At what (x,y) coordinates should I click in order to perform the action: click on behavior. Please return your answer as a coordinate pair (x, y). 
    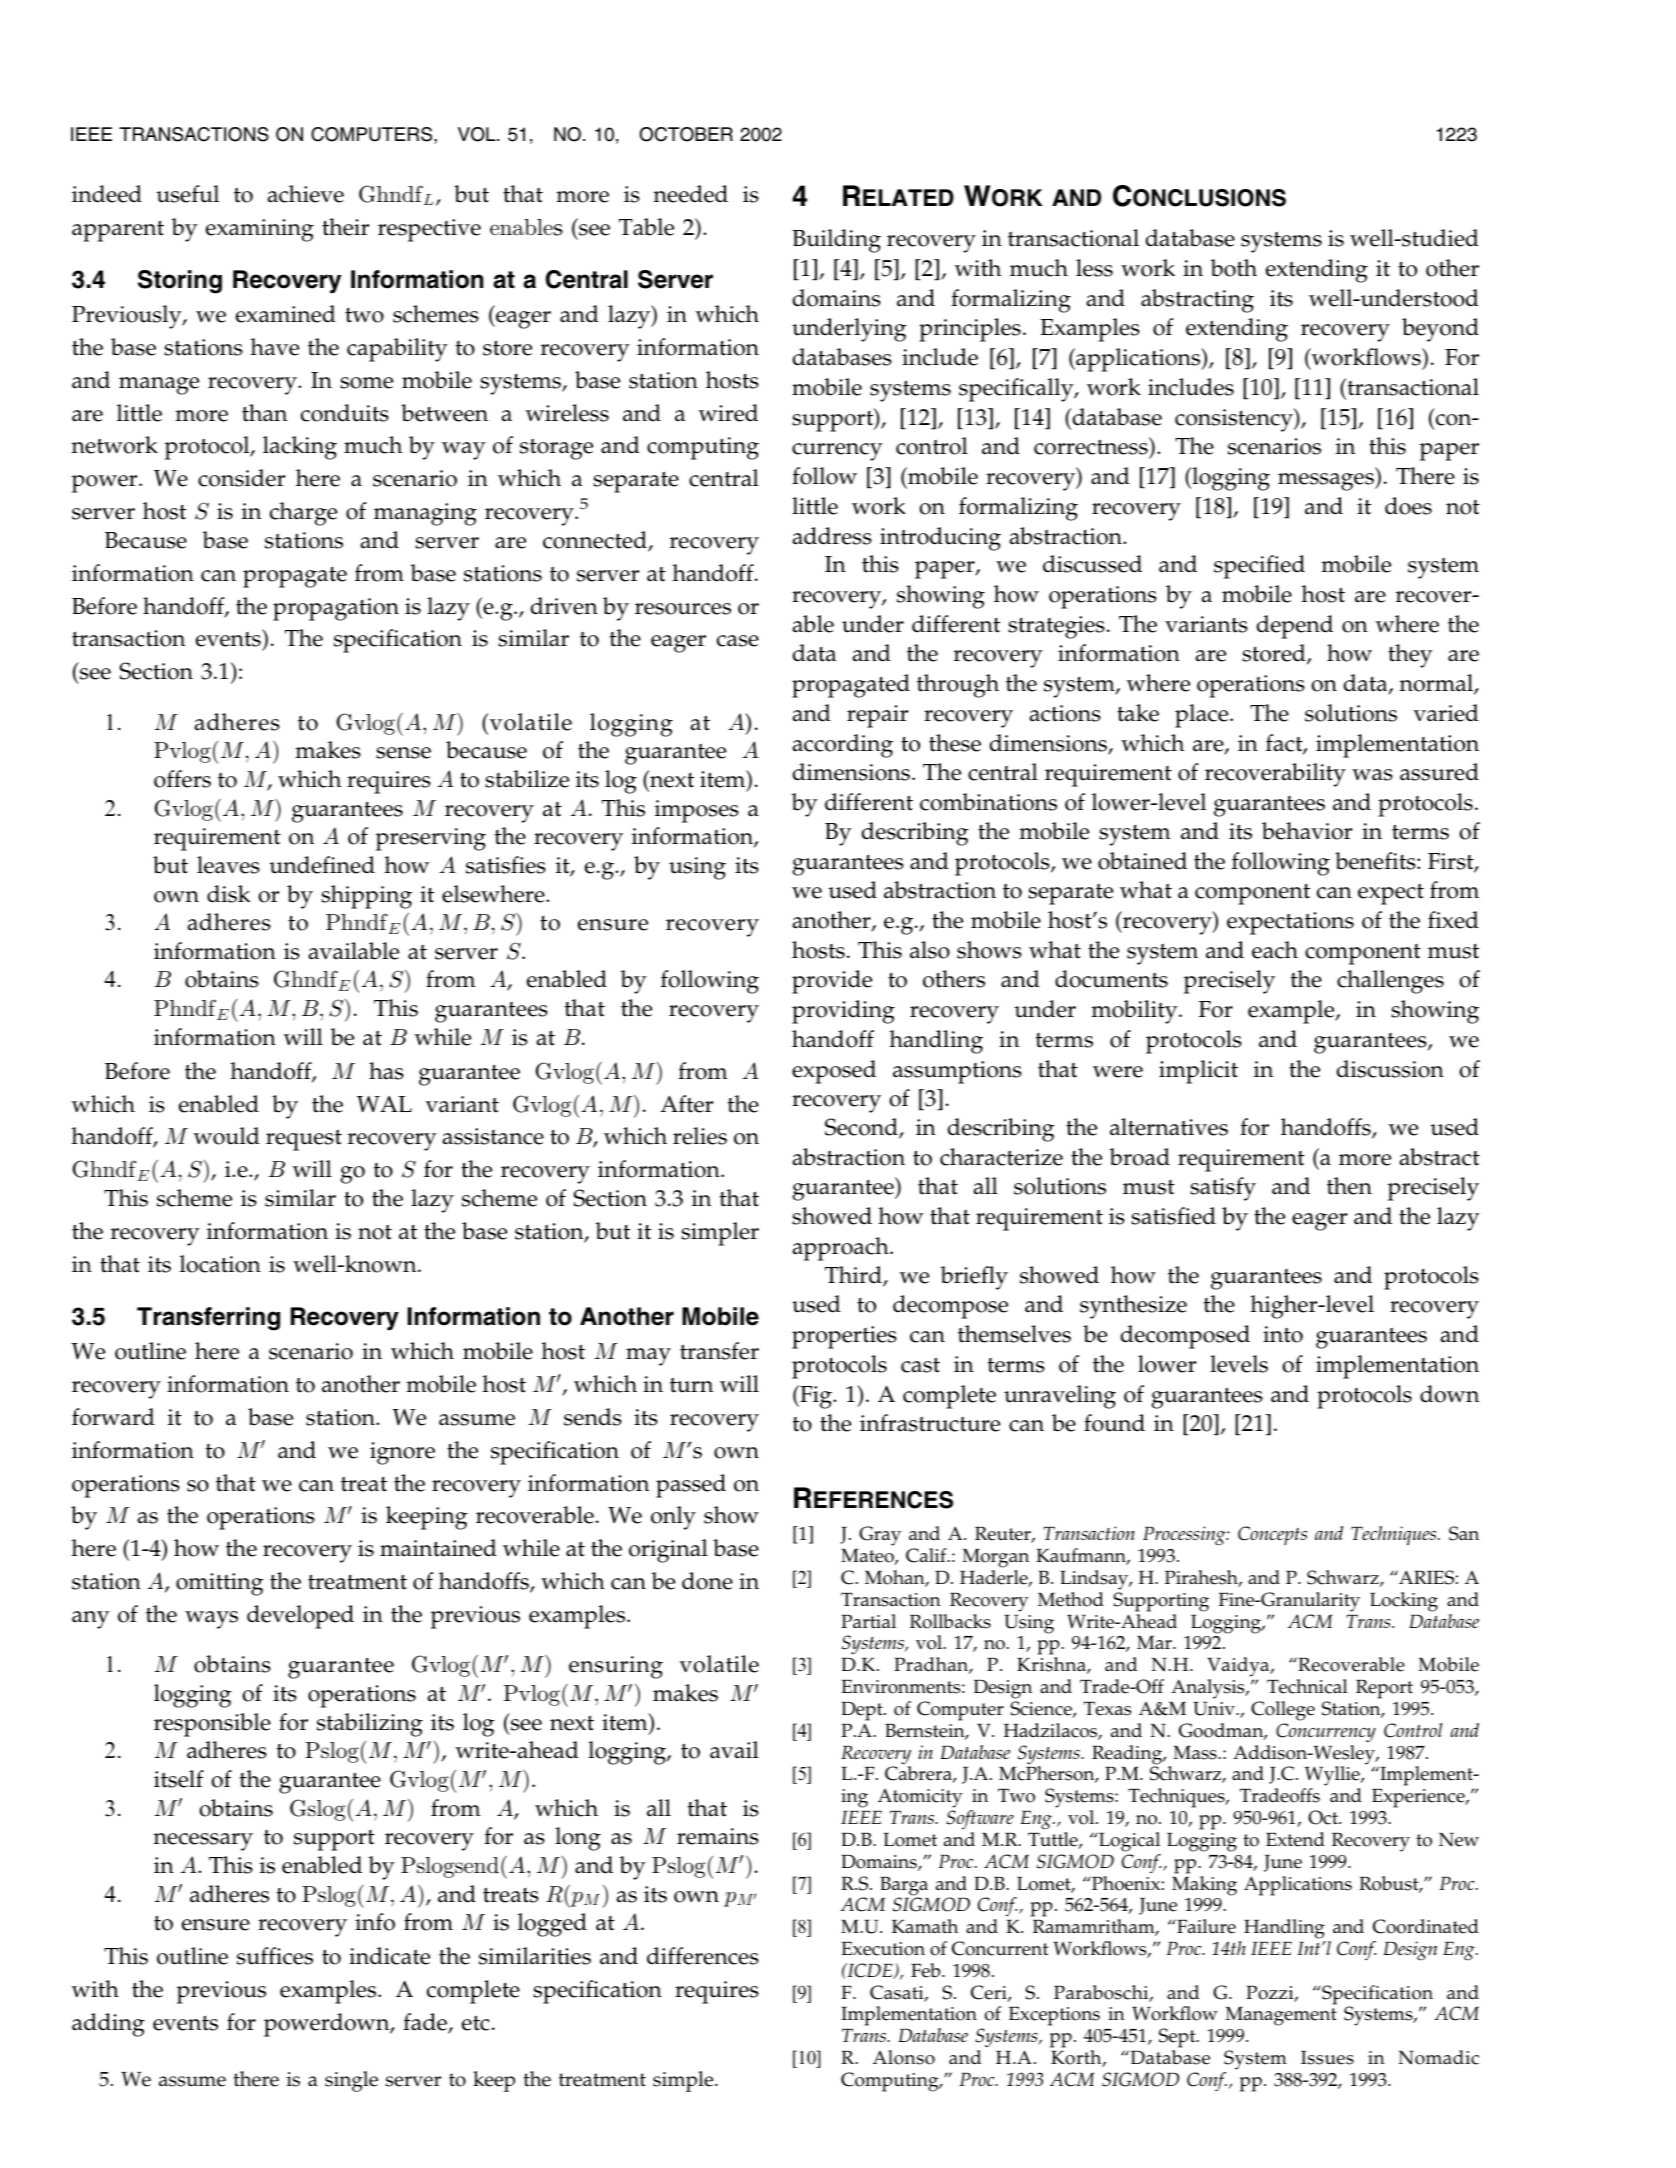
    Looking at the image, I should click on (1307, 831).
